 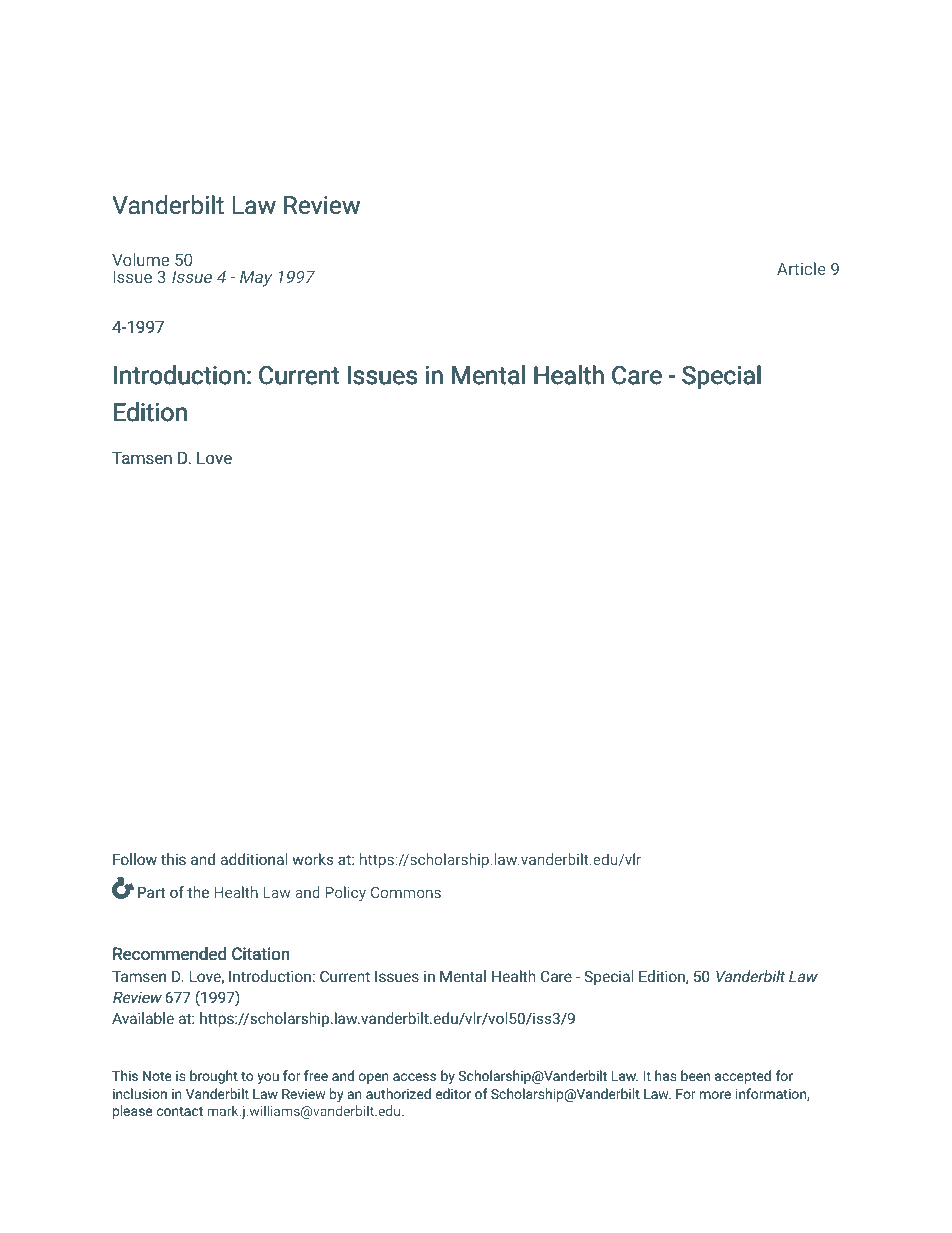 What do you see at coordinates (801, 268) in the document?
I see `Article` at bounding box center [801, 268].
